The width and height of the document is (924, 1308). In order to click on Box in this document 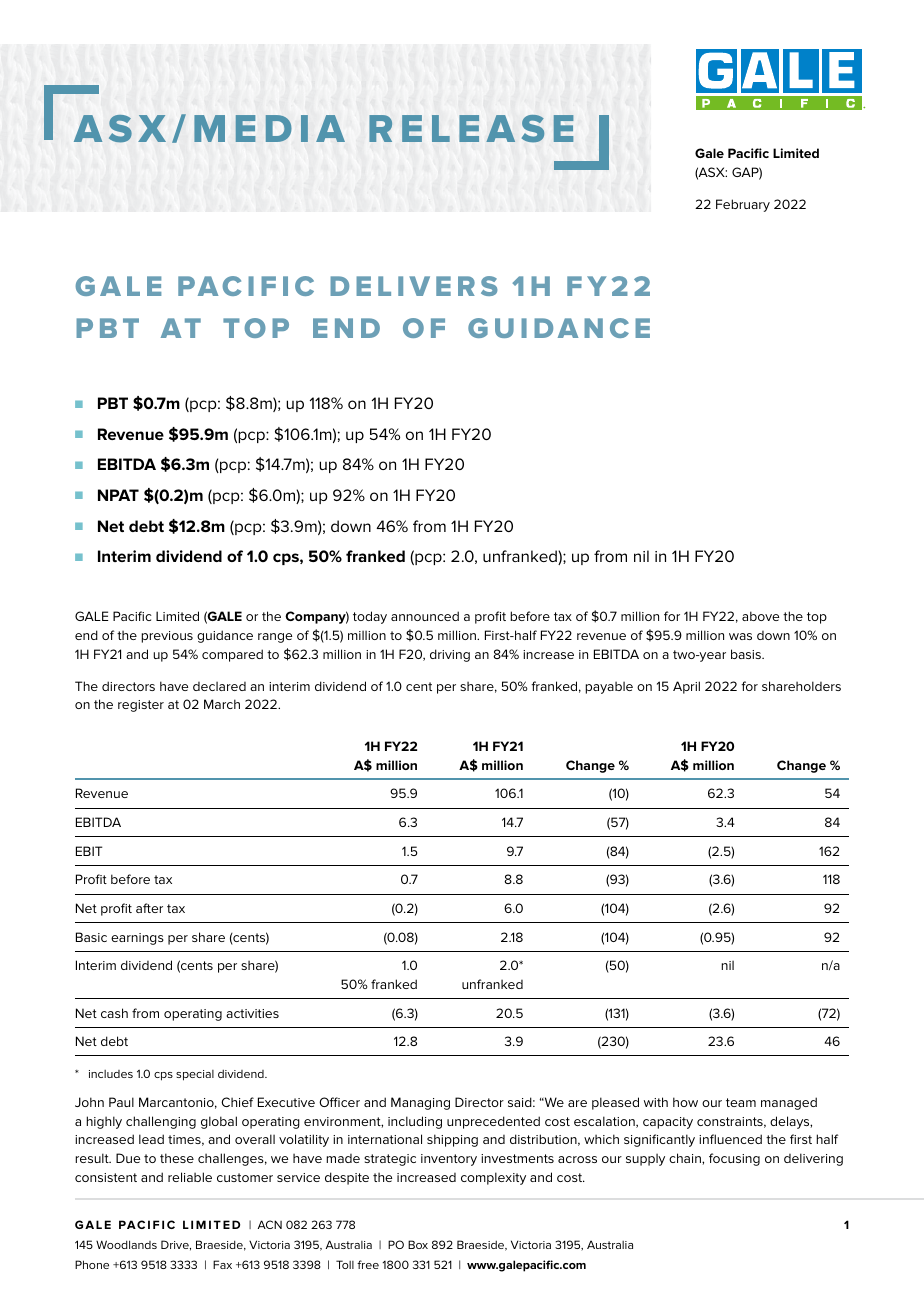, I will do `click(418, 1244)`.
